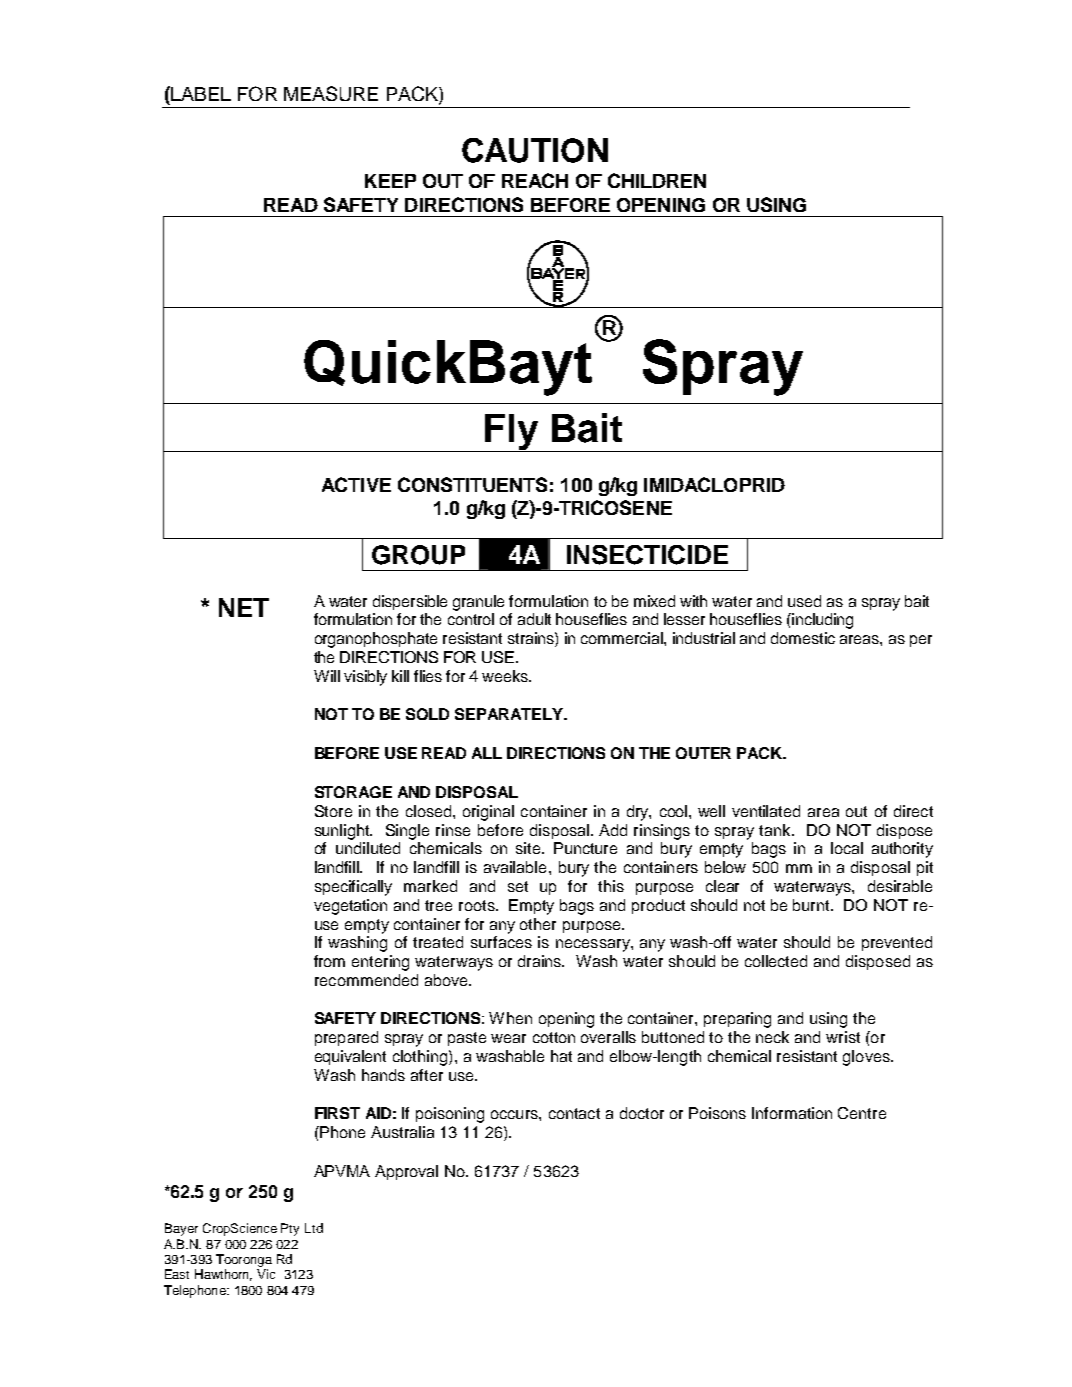 This screenshot has height=1387, width=1072. I want to click on domestic, so click(803, 638).
